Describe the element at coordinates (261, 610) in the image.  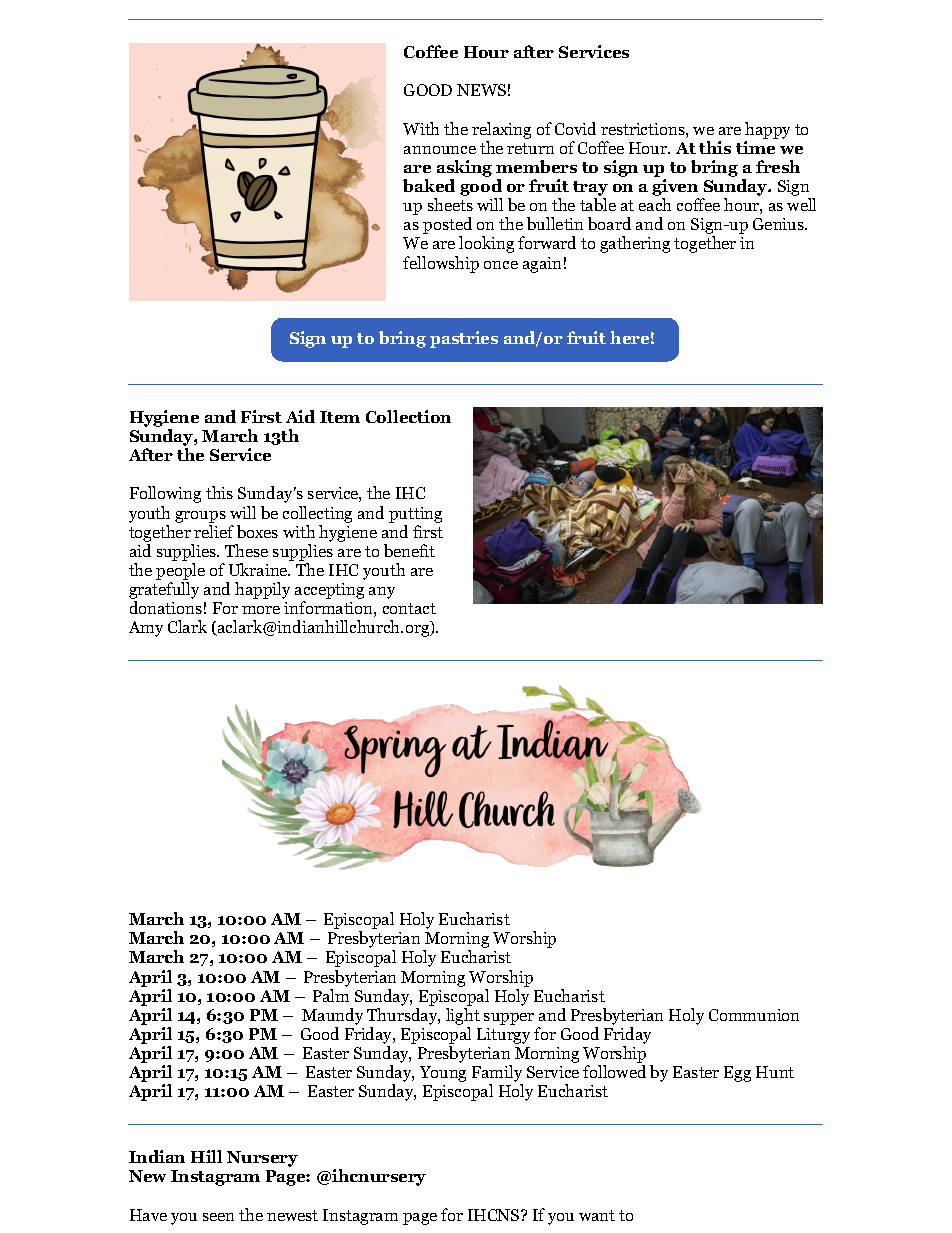
I see `more` at that location.
